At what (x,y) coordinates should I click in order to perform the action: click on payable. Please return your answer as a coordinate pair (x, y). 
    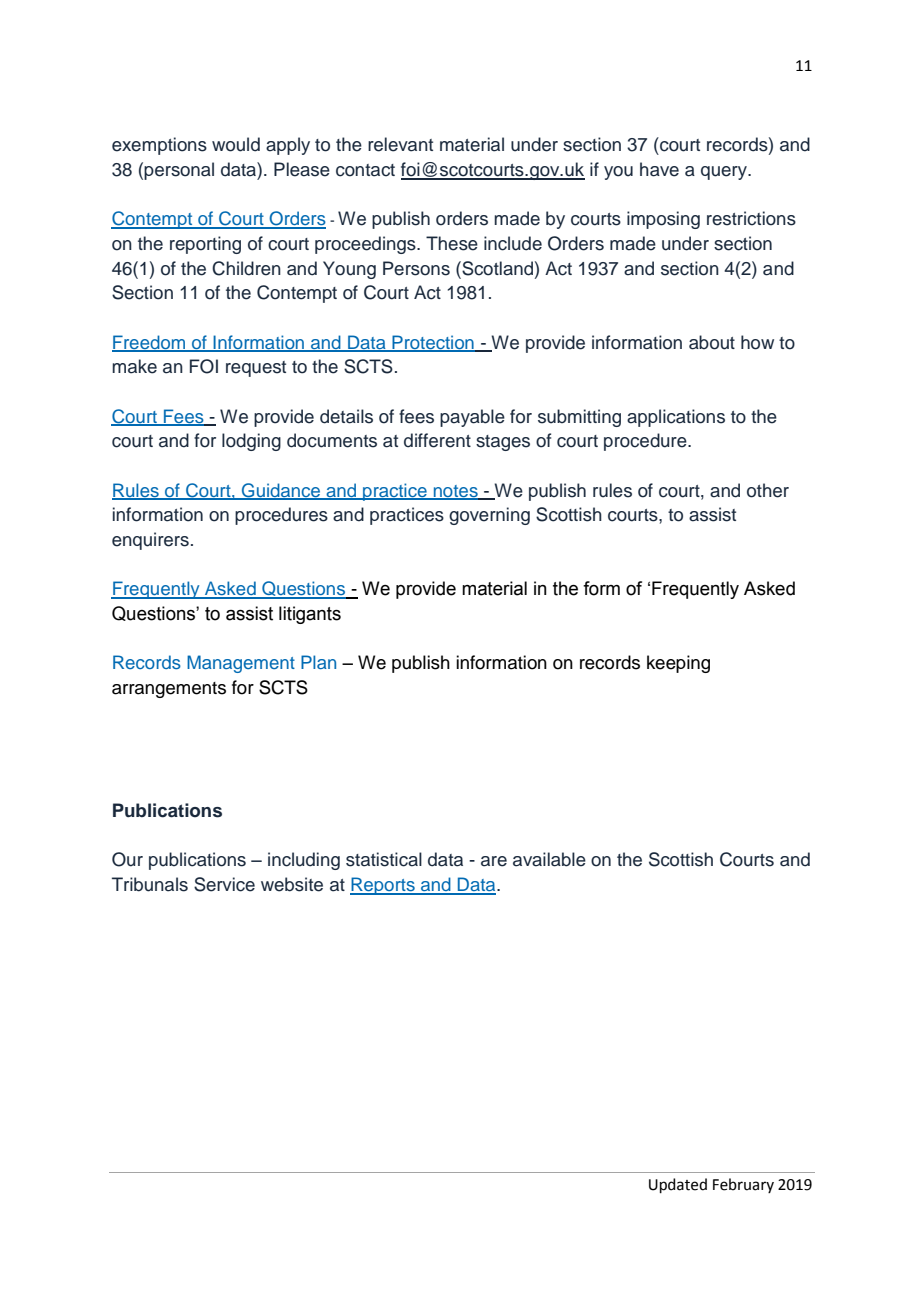
    Looking at the image, I should click on (472, 418).
